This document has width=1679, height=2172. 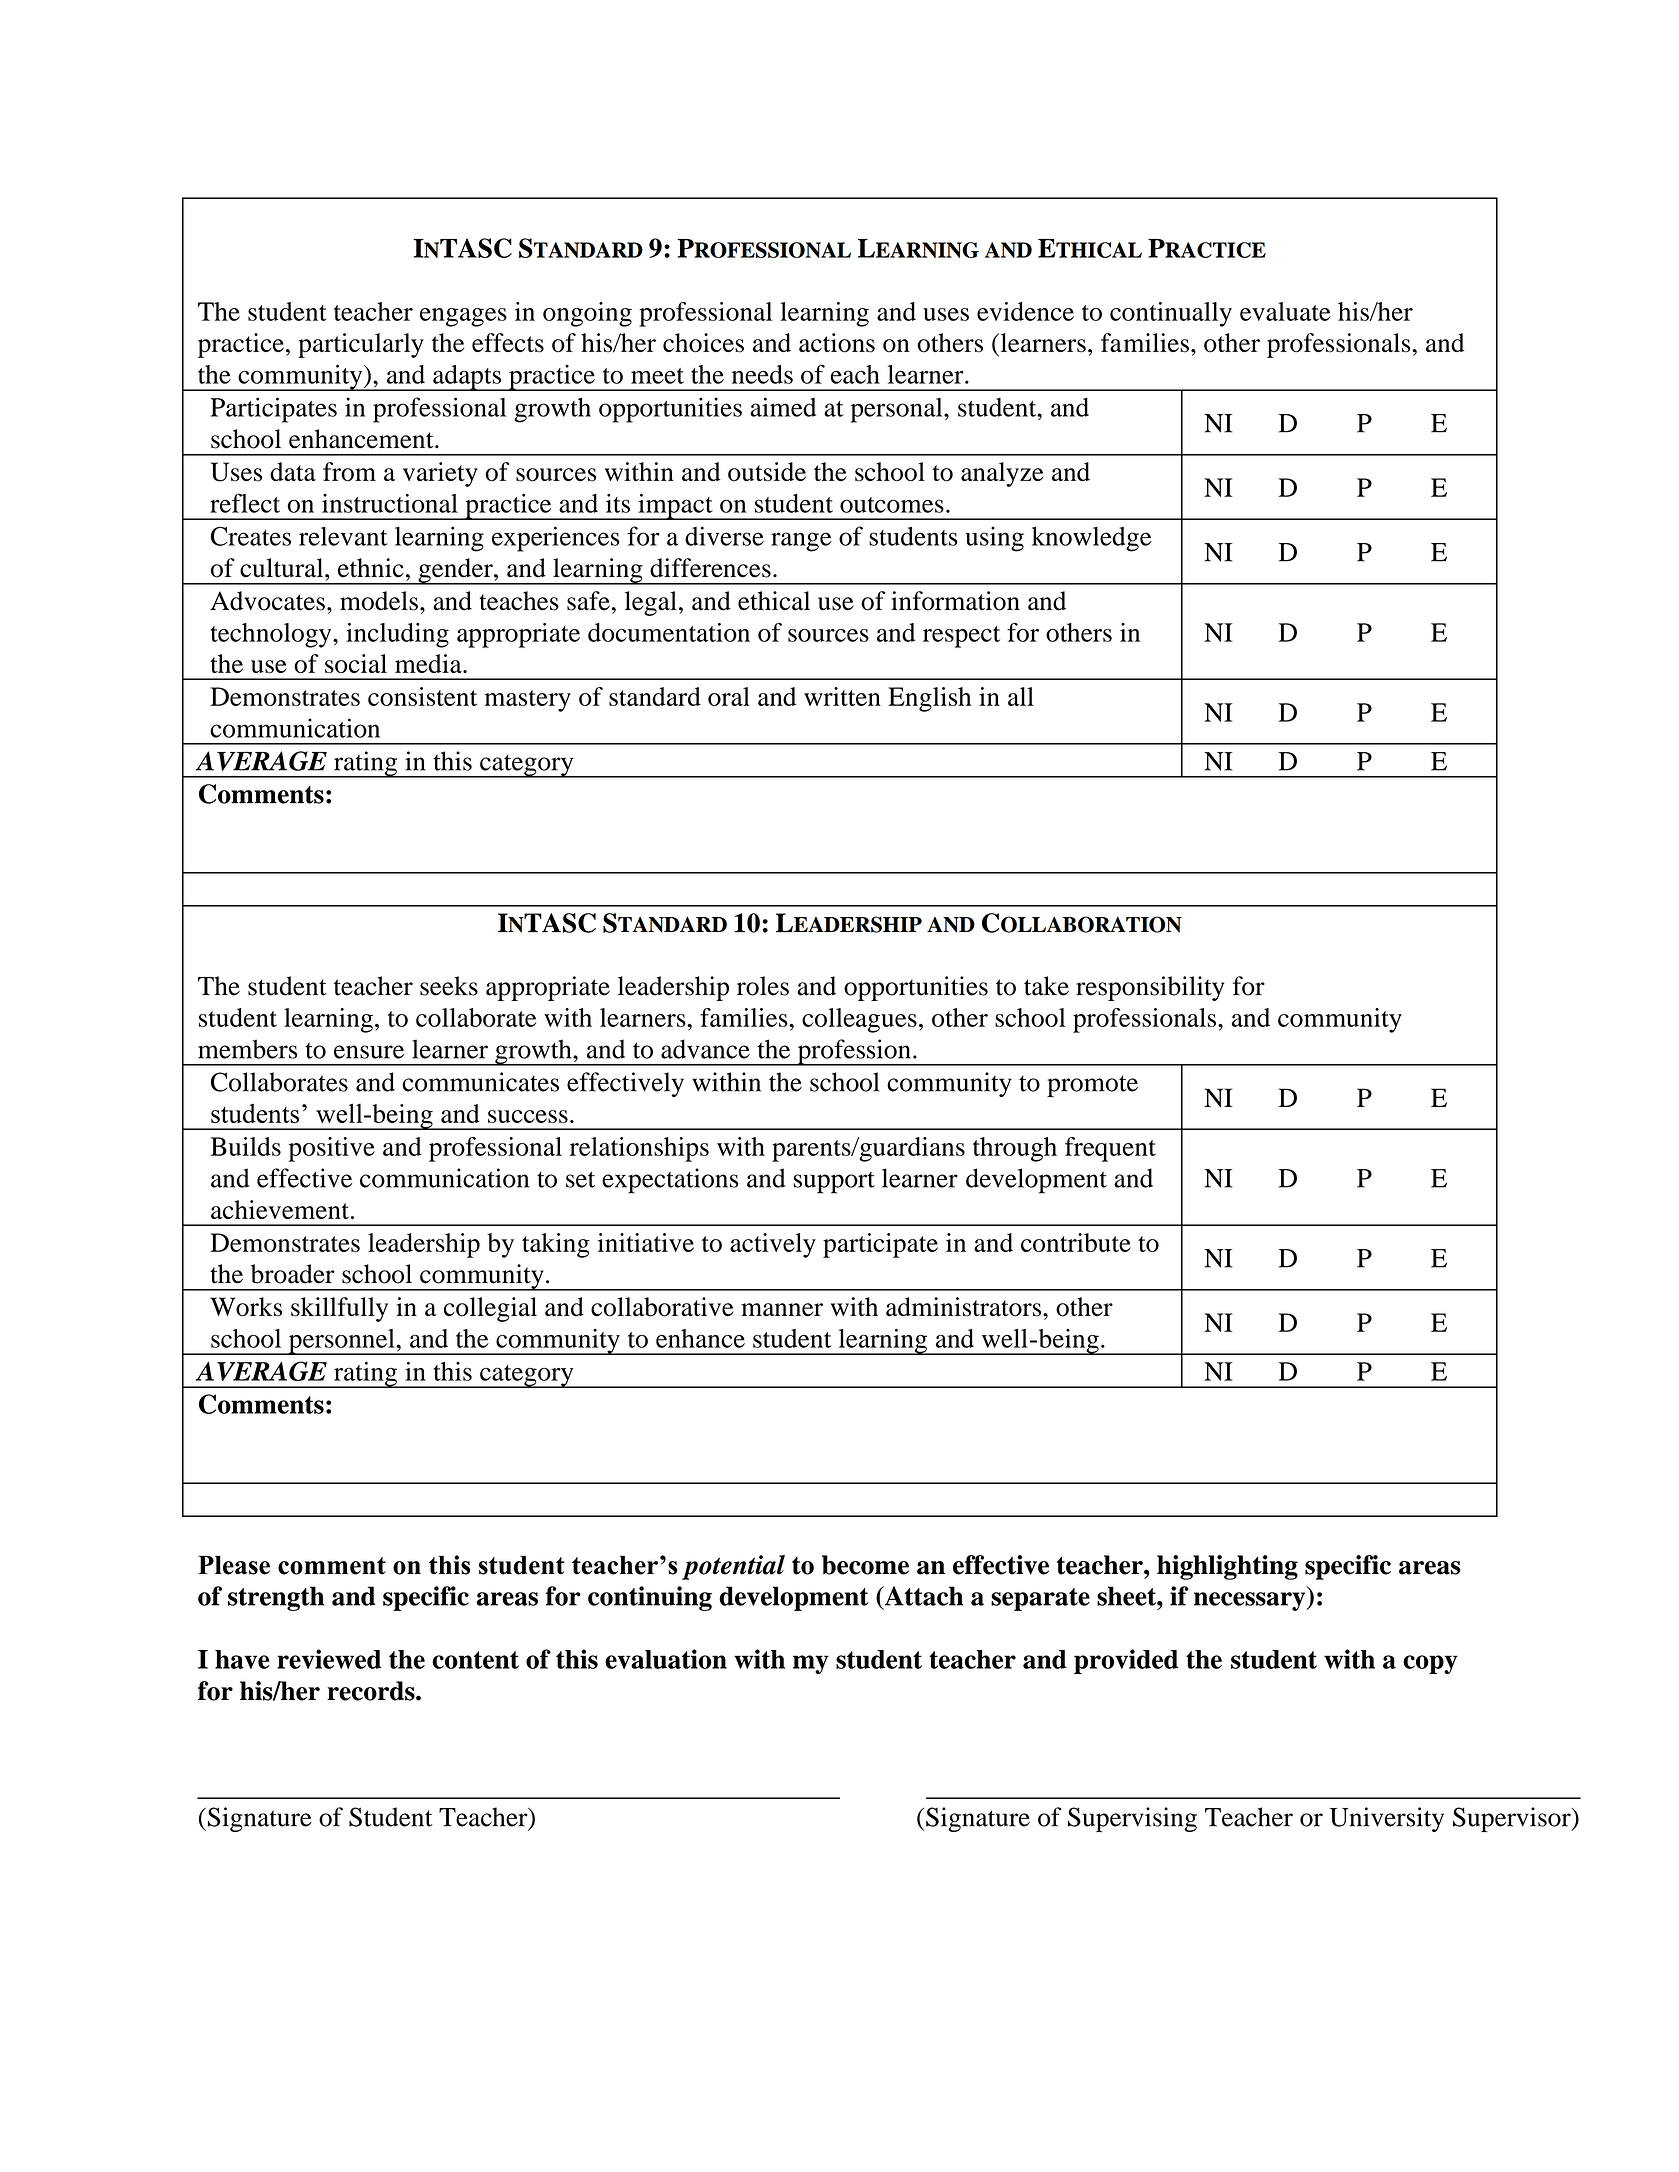 I want to click on evaluate, so click(x=1285, y=311).
